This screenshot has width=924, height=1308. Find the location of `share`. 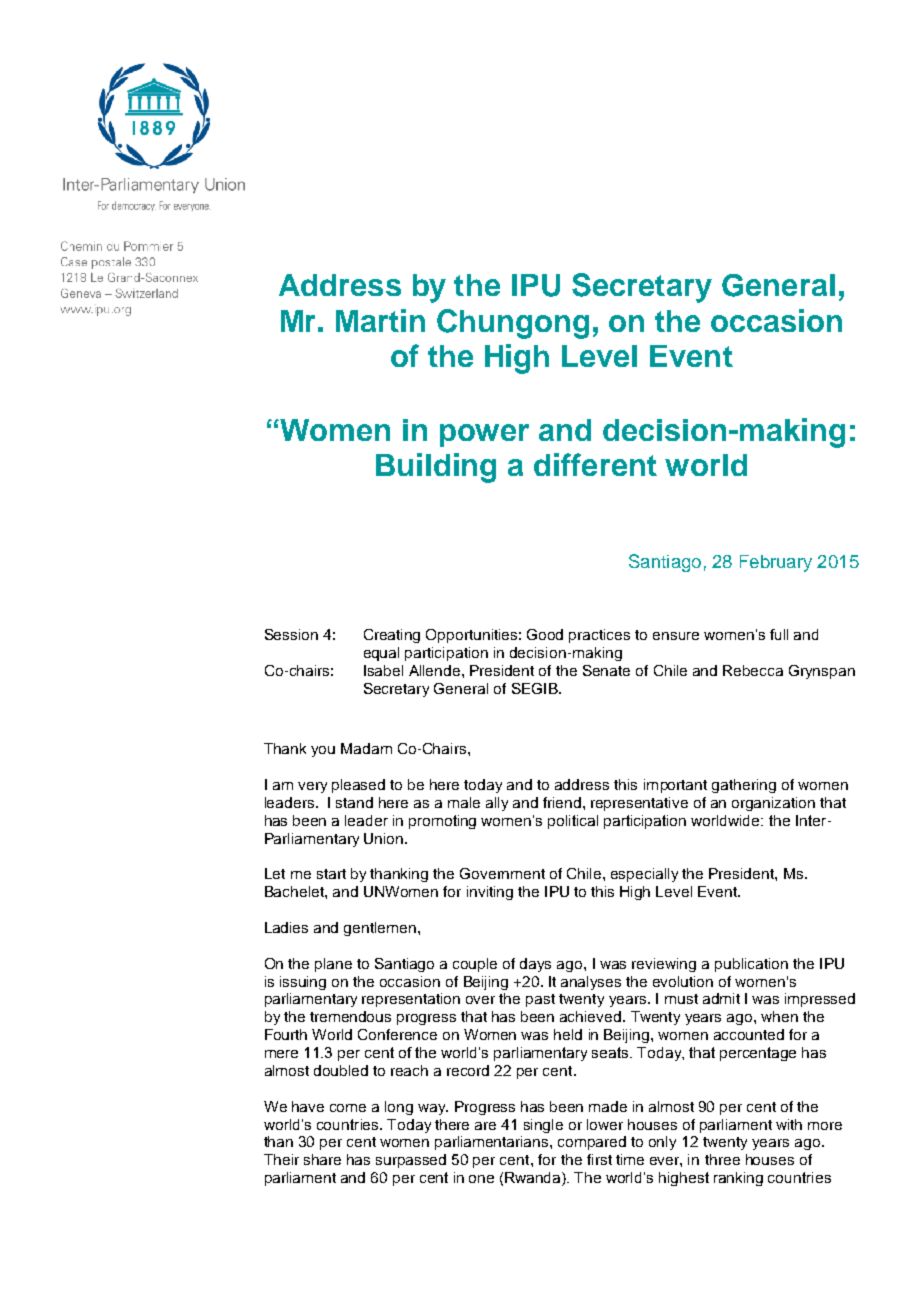

share is located at coordinates (322, 1159).
